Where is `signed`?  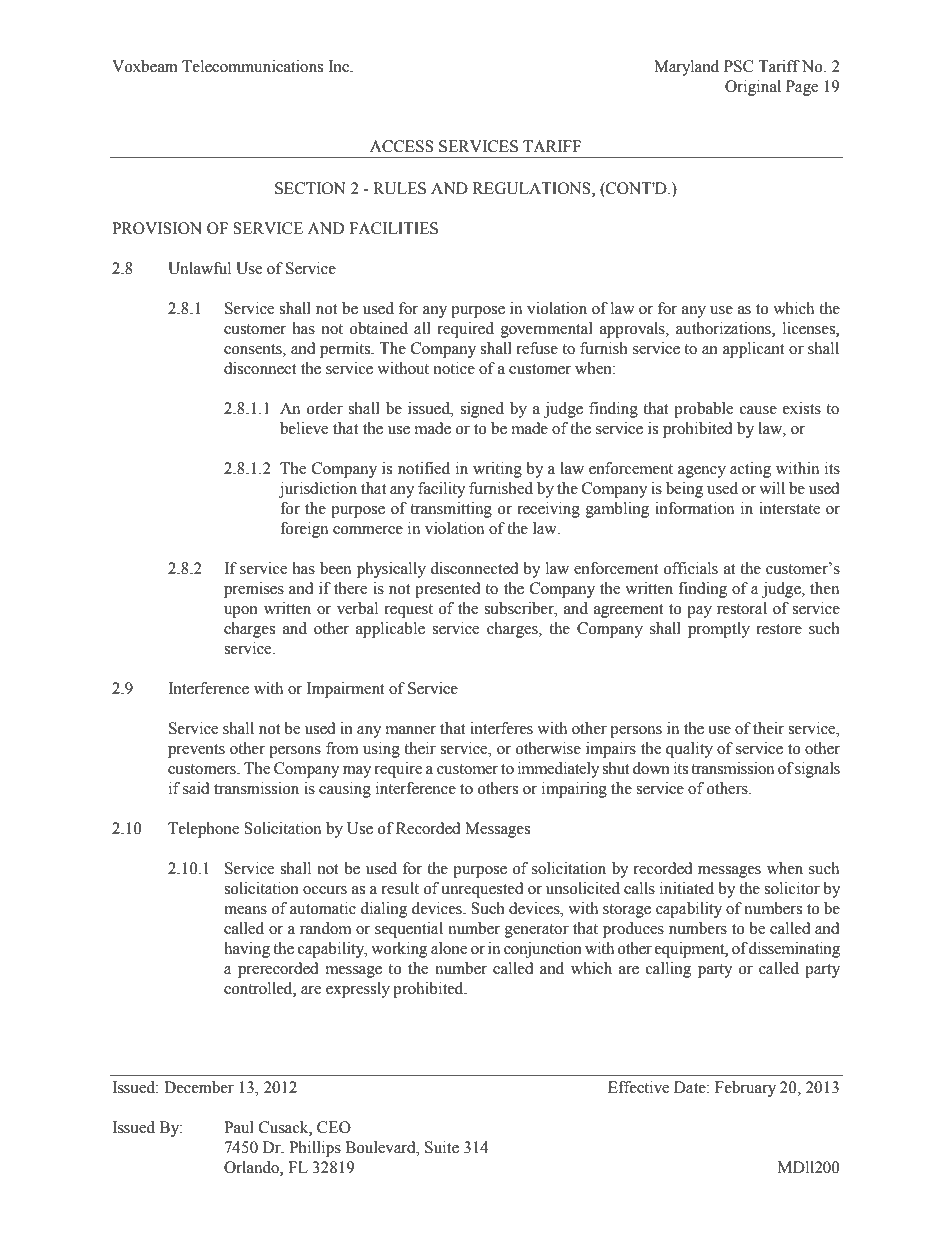
signed is located at coordinates (482, 410).
